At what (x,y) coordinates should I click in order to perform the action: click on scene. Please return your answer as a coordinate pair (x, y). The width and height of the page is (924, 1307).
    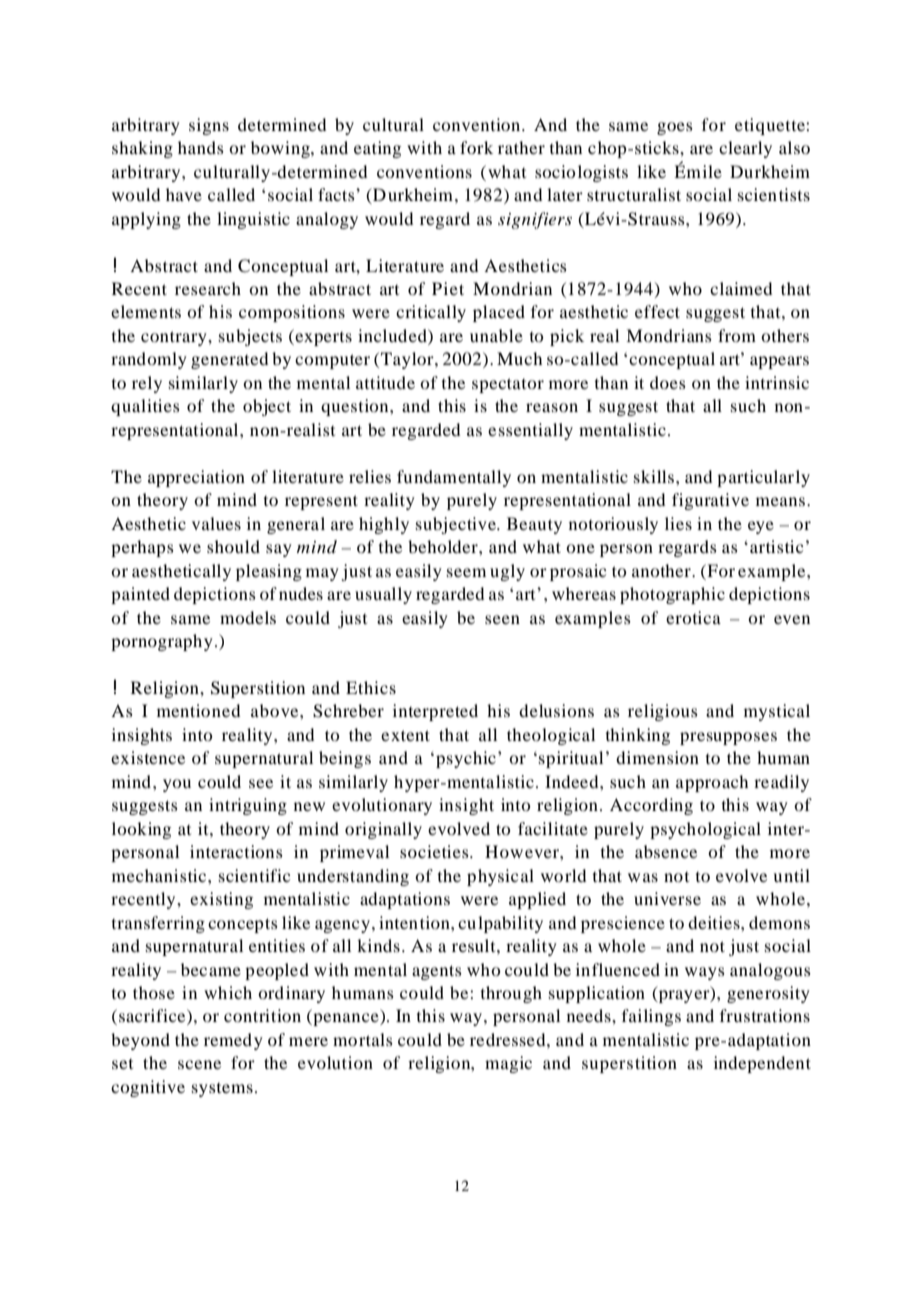
    Looking at the image, I should click on (199, 1064).
